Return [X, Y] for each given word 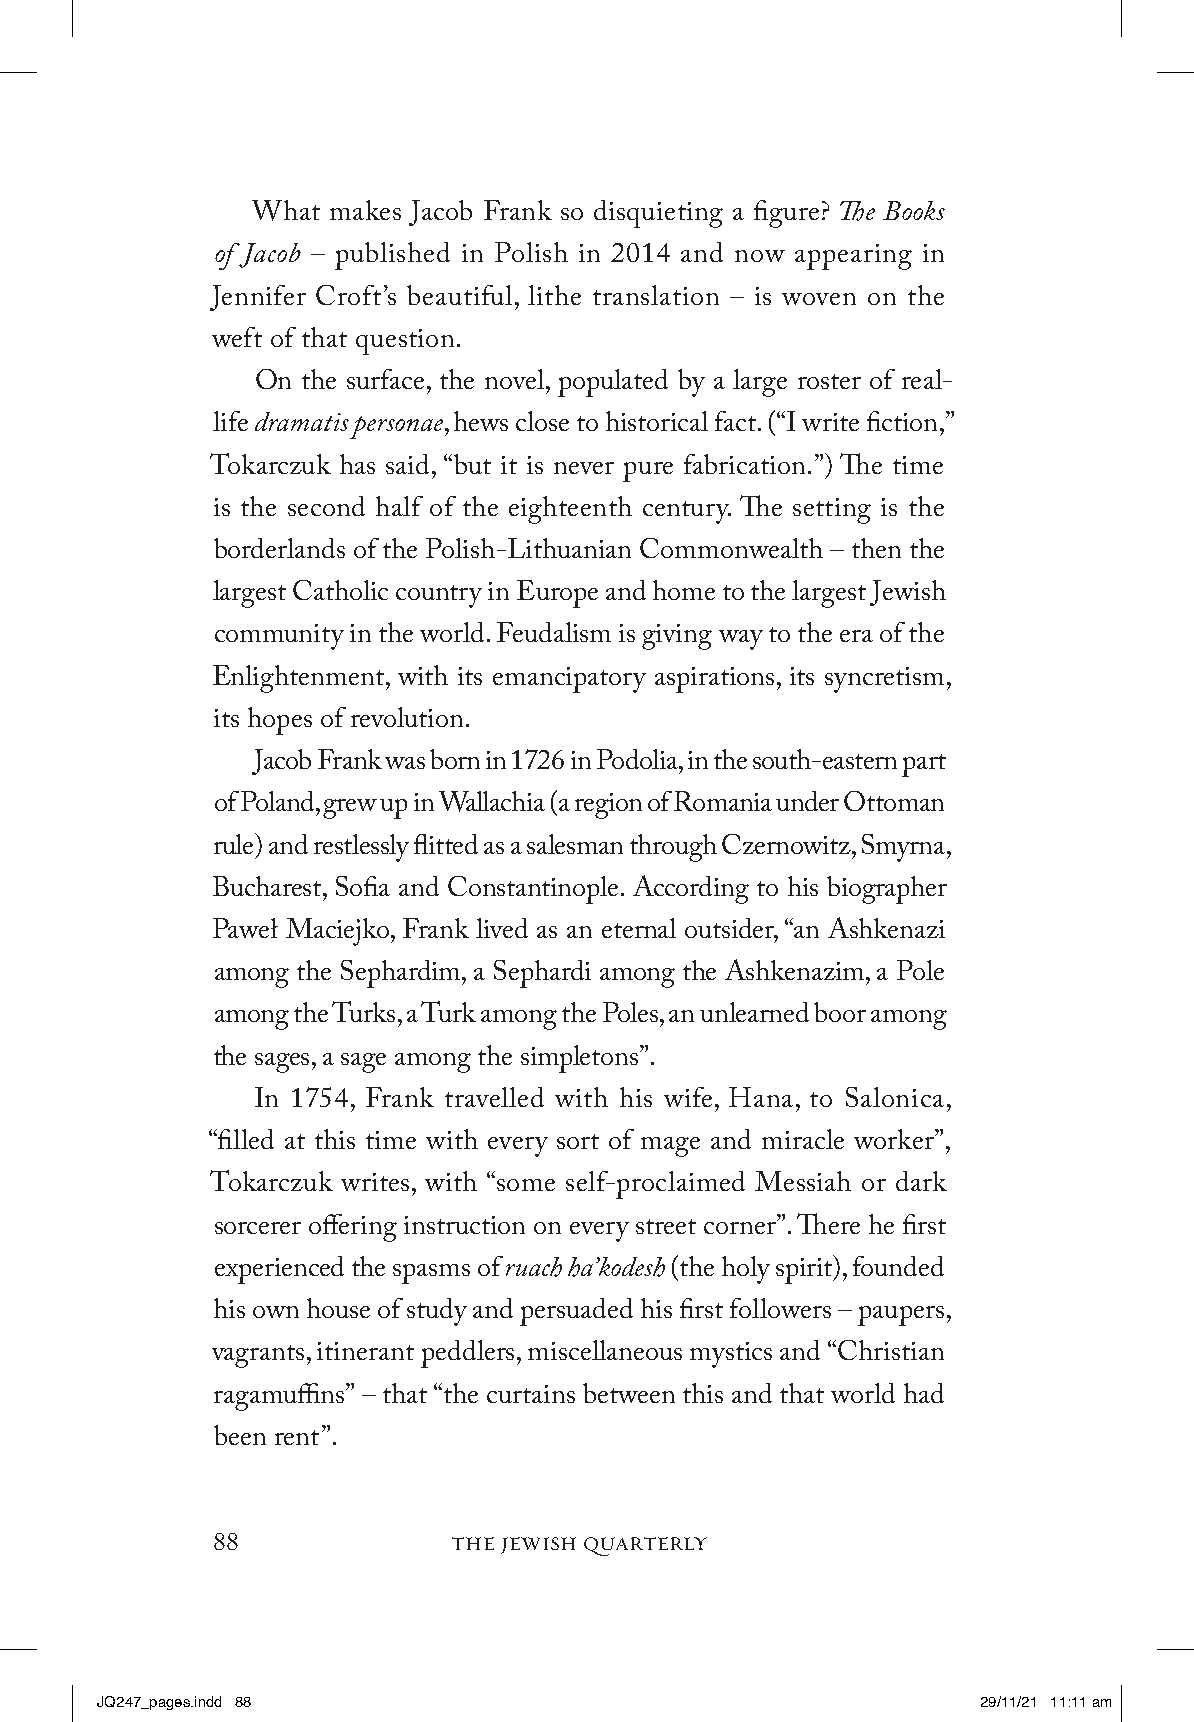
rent [297, 1437]
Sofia [363, 886]
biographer [887, 890]
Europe [557, 594]
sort [578, 1141]
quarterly [645, 1546]
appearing [853, 257]
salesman [575, 844]
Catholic [340, 590]
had [924, 1393]
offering [353, 1228]
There [828, 1223]
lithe [554, 295]
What [286, 210]
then [876, 548]
